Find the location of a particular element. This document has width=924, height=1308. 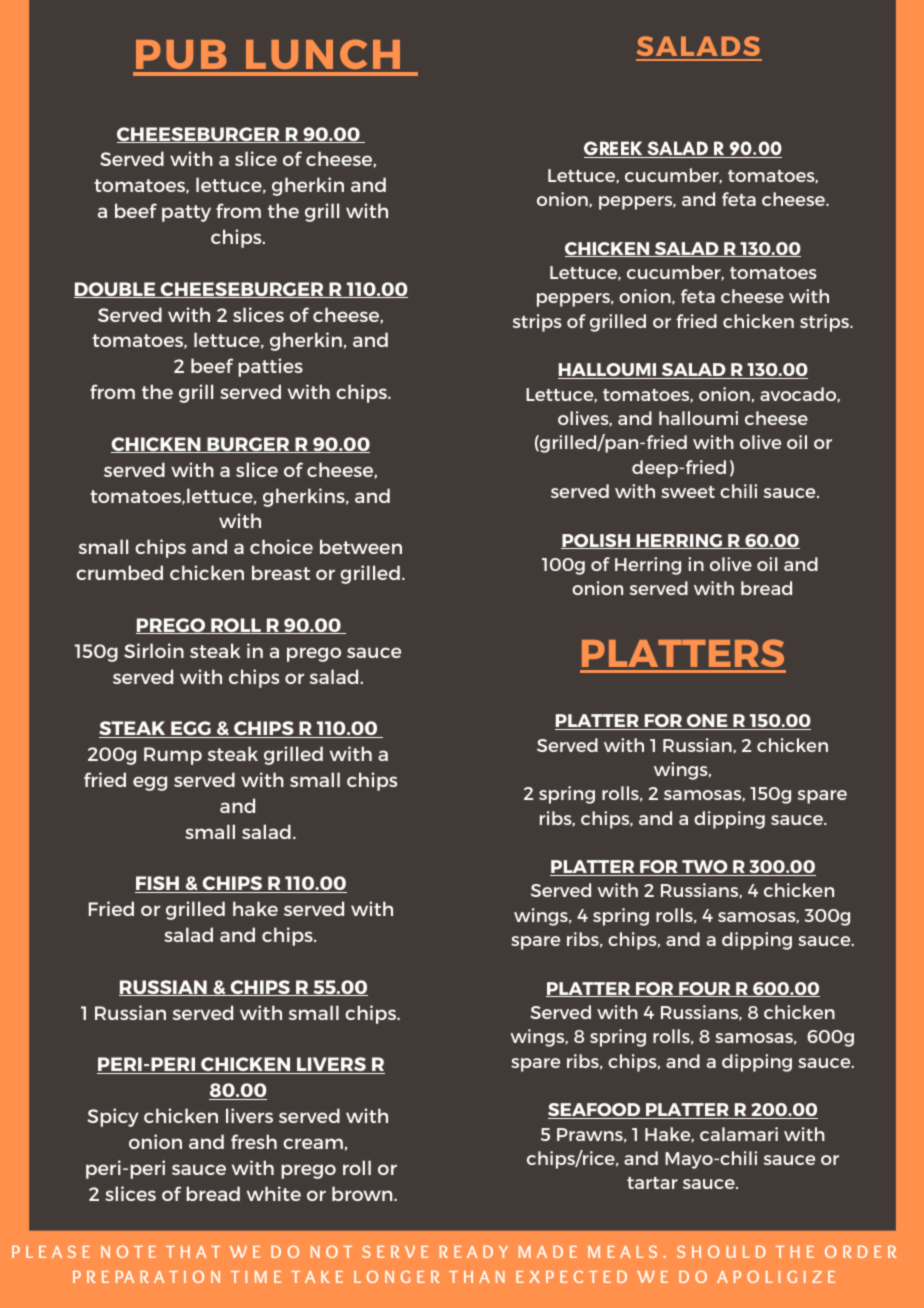

TWO is located at coordinates (705, 868).
